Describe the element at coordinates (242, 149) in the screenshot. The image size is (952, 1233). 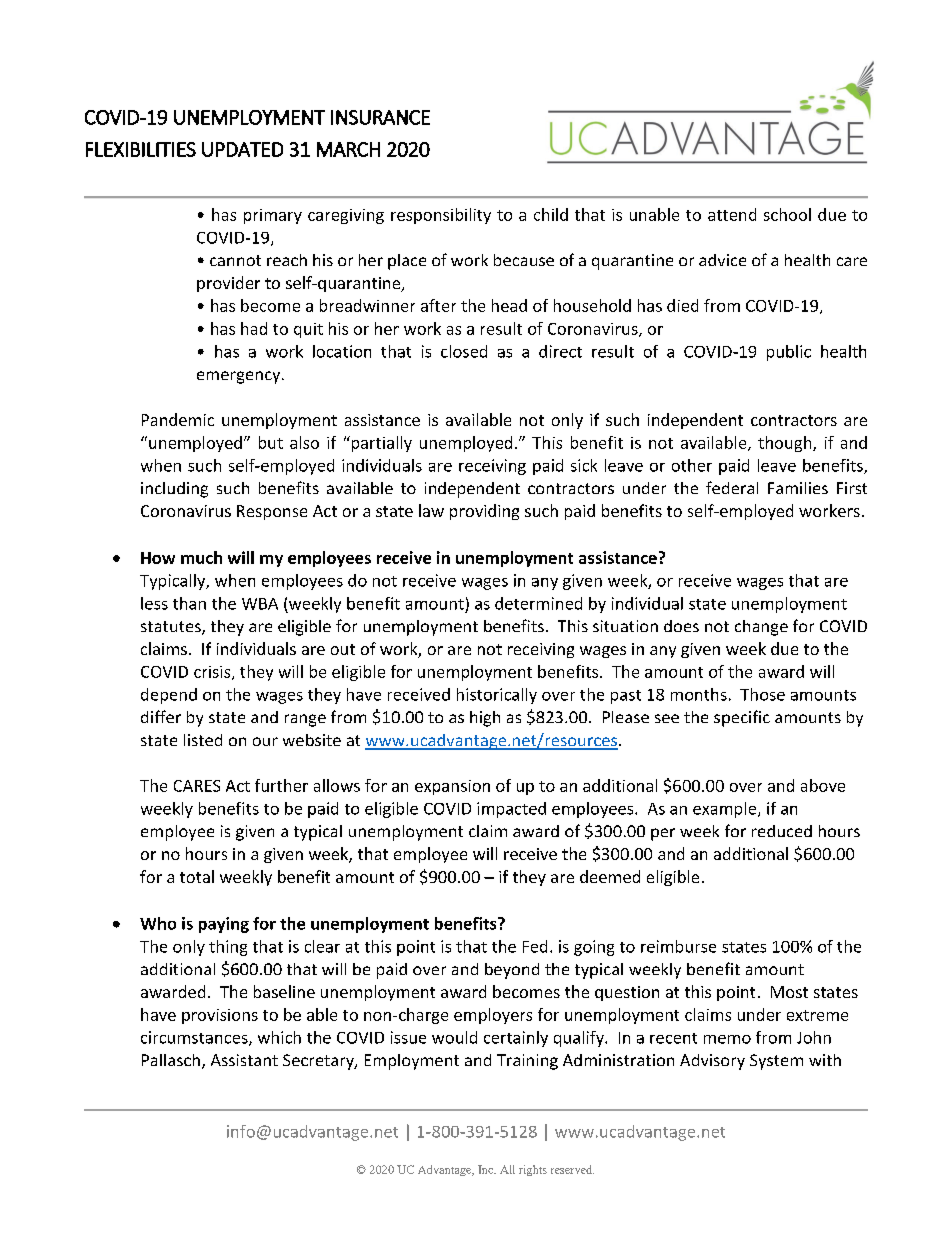
I see `UPDATED` at that location.
